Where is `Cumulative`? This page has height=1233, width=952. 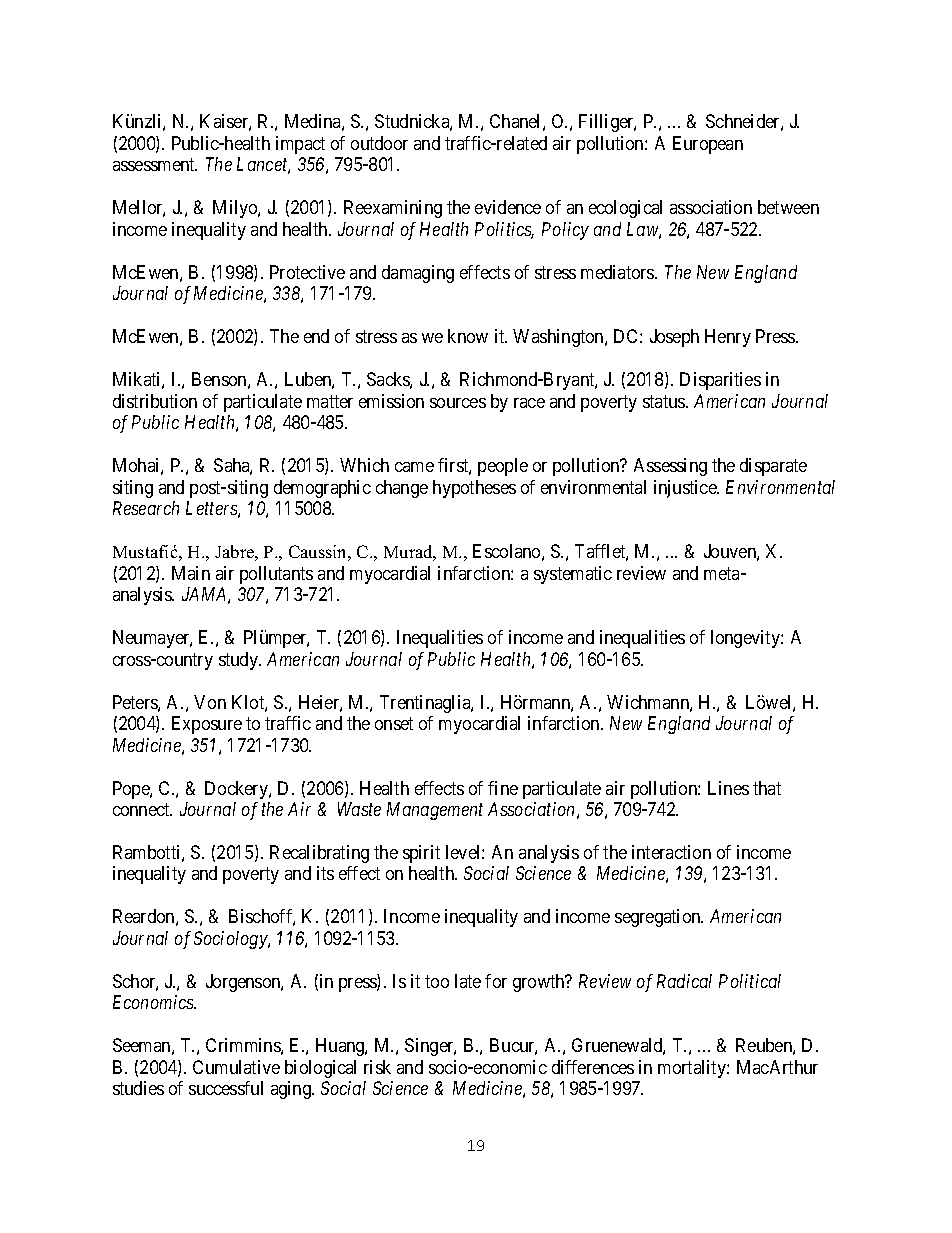 Cumulative is located at coordinates (236, 1067).
